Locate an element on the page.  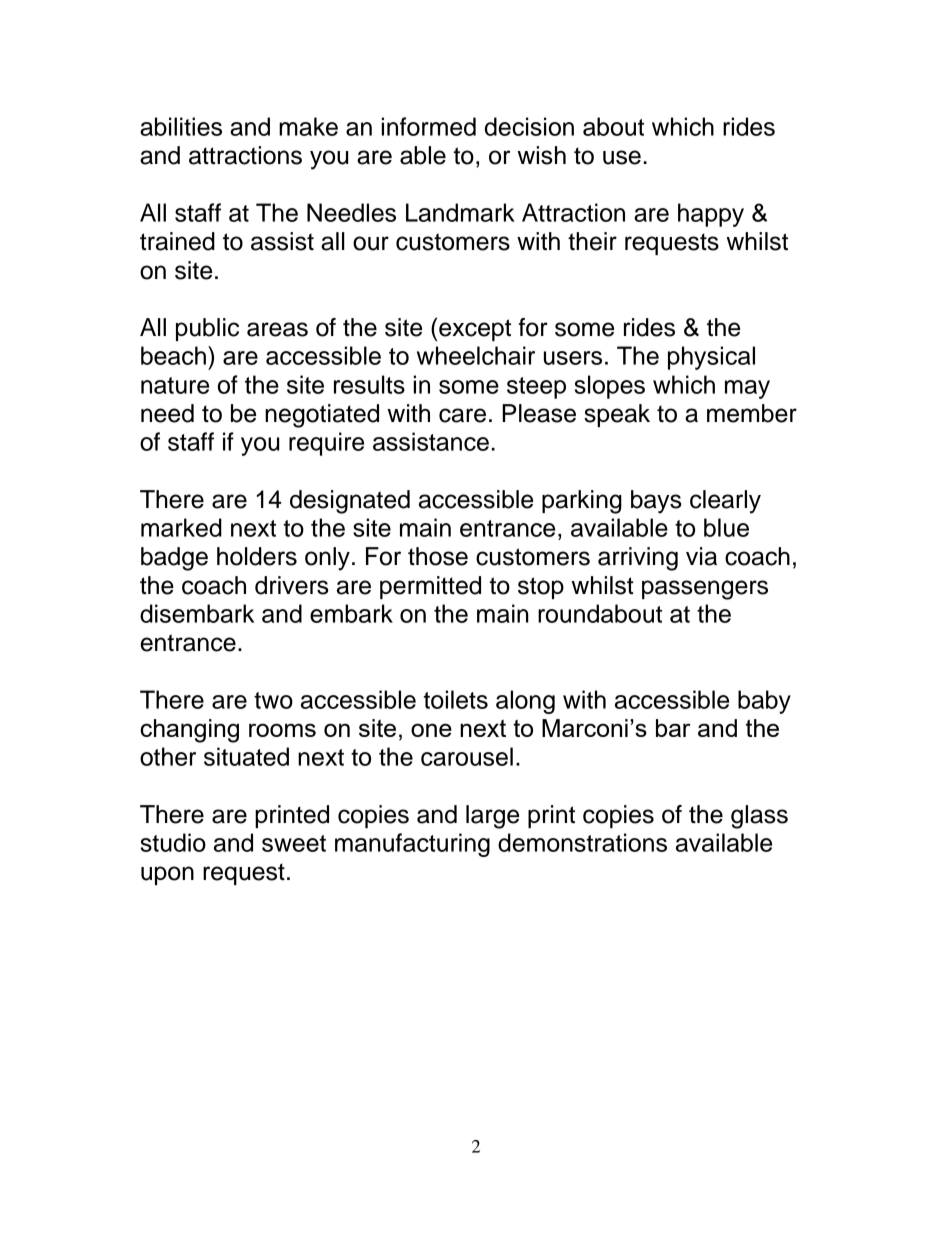
permitted is located at coordinates (430, 587).
